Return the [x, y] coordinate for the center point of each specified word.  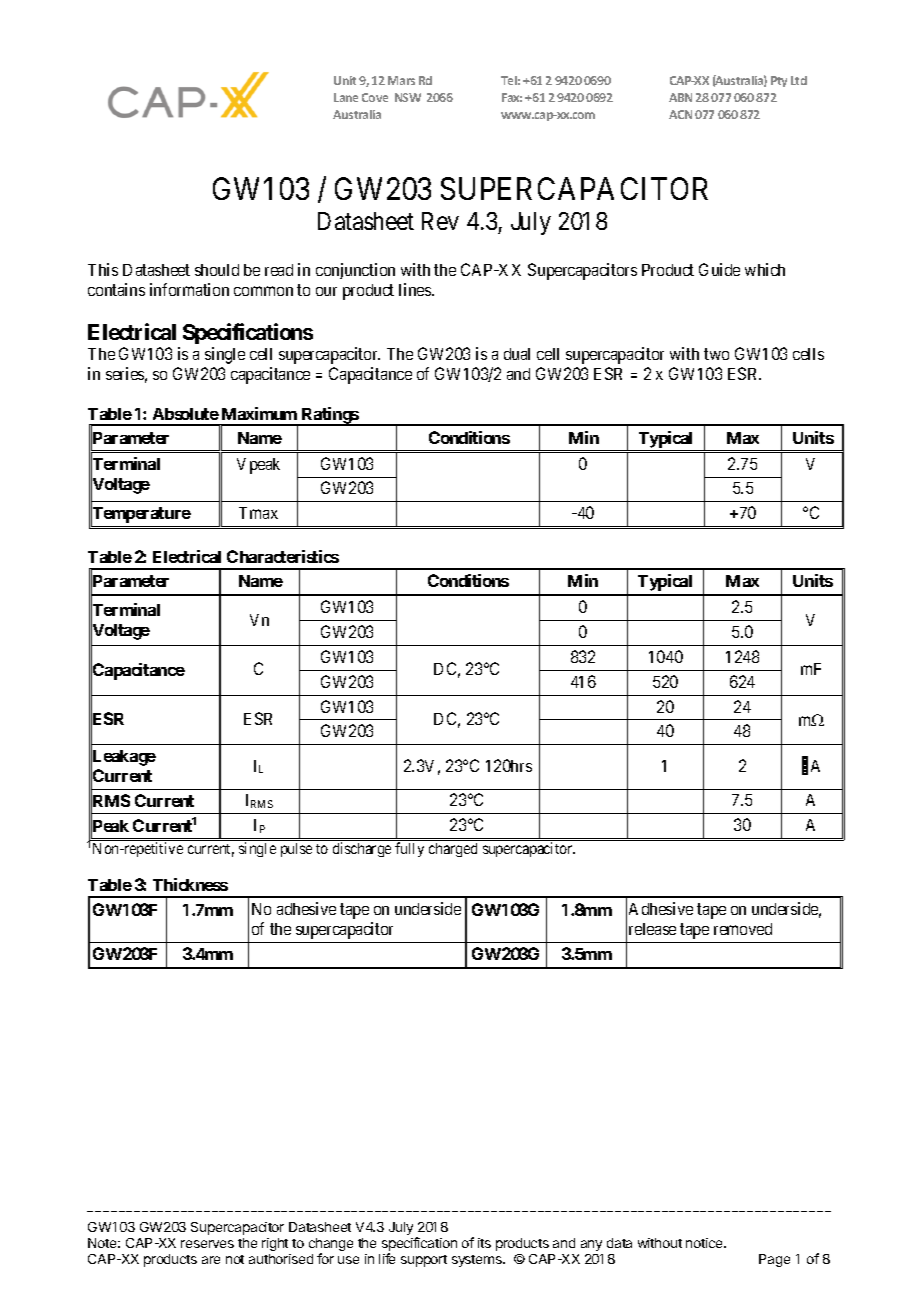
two [716, 354]
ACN [680, 114]
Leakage [123, 759]
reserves [207, 1244]
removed [743, 929]
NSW [408, 97]
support [424, 1261]
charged [453, 850]
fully [409, 849]
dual [517, 354]
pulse [296, 850]
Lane [346, 97]
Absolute [186, 414]
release [652, 929]
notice [705, 1243]
